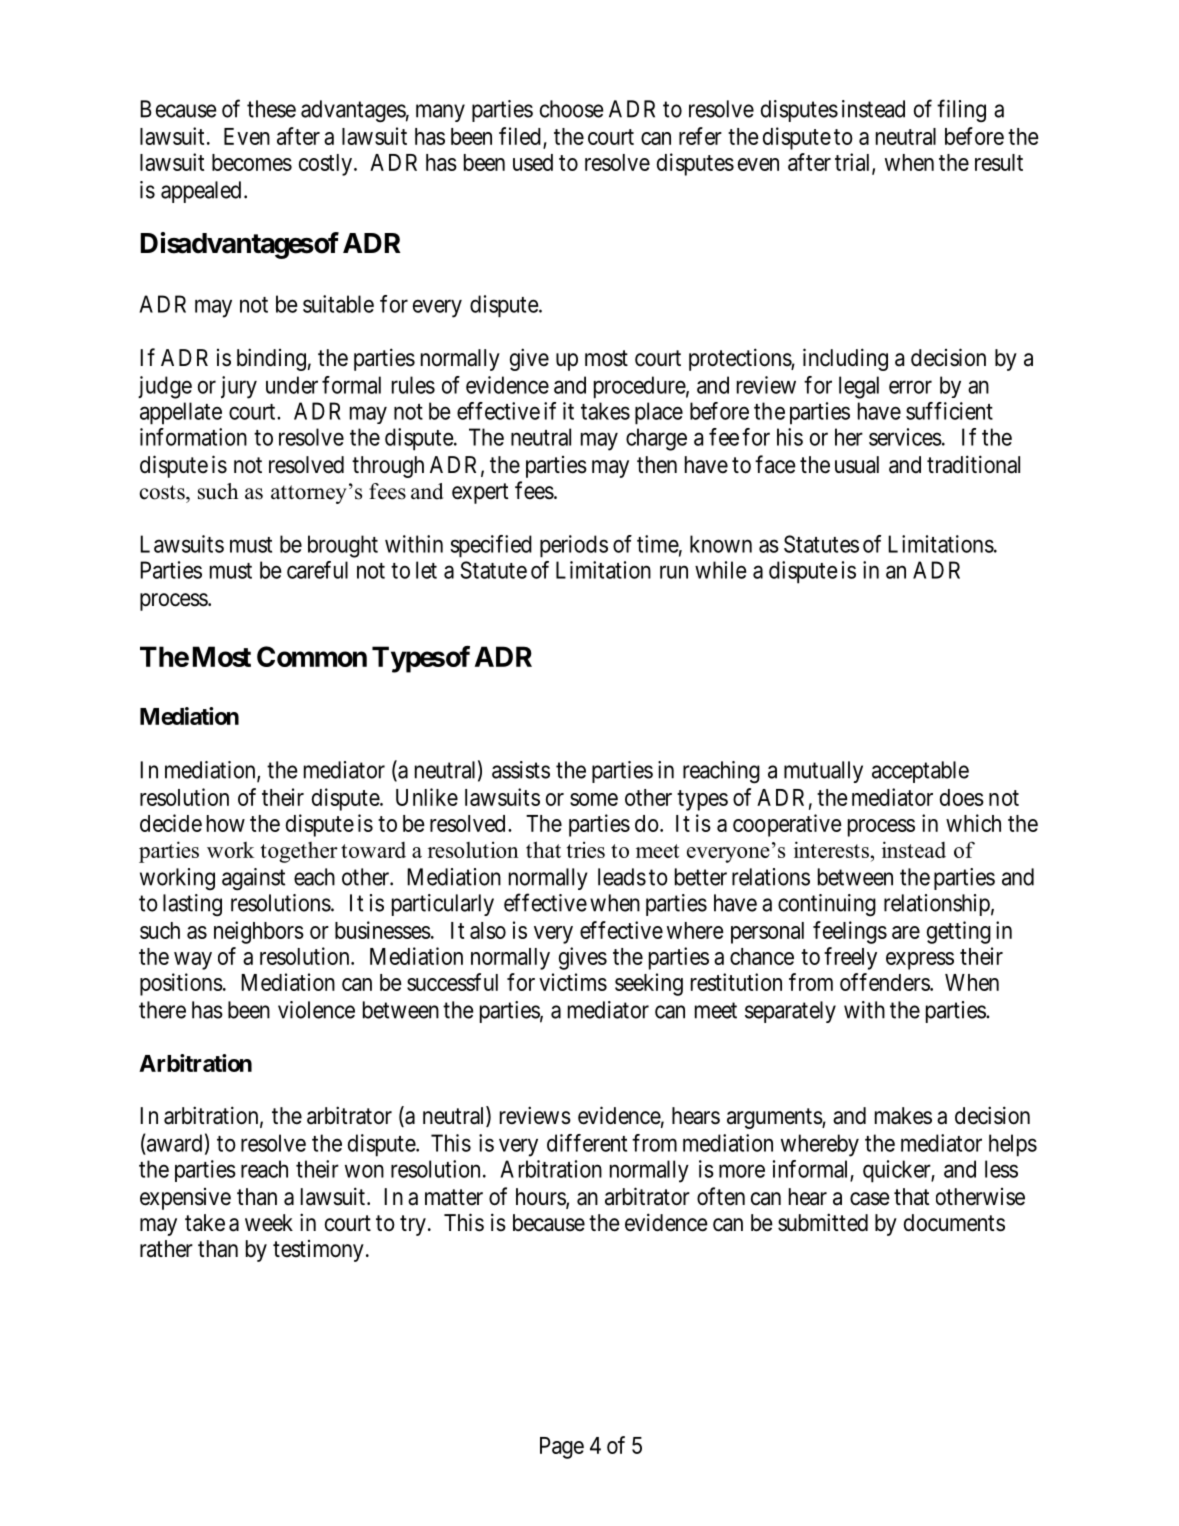 The width and height of the document is (1179, 1526). I want to click on filing, so click(961, 110).
